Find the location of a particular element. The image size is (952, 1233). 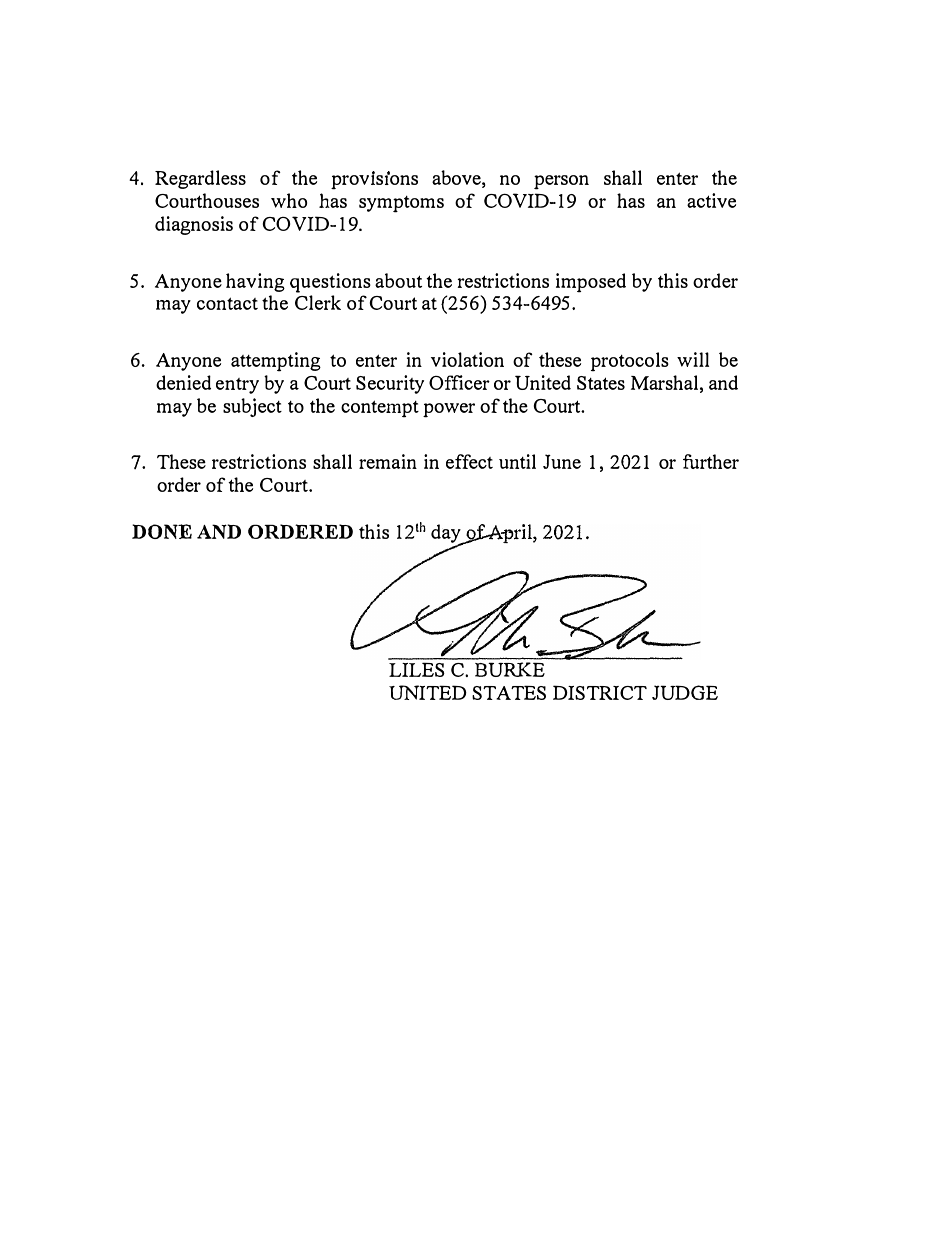

Regardless is located at coordinates (200, 179).
